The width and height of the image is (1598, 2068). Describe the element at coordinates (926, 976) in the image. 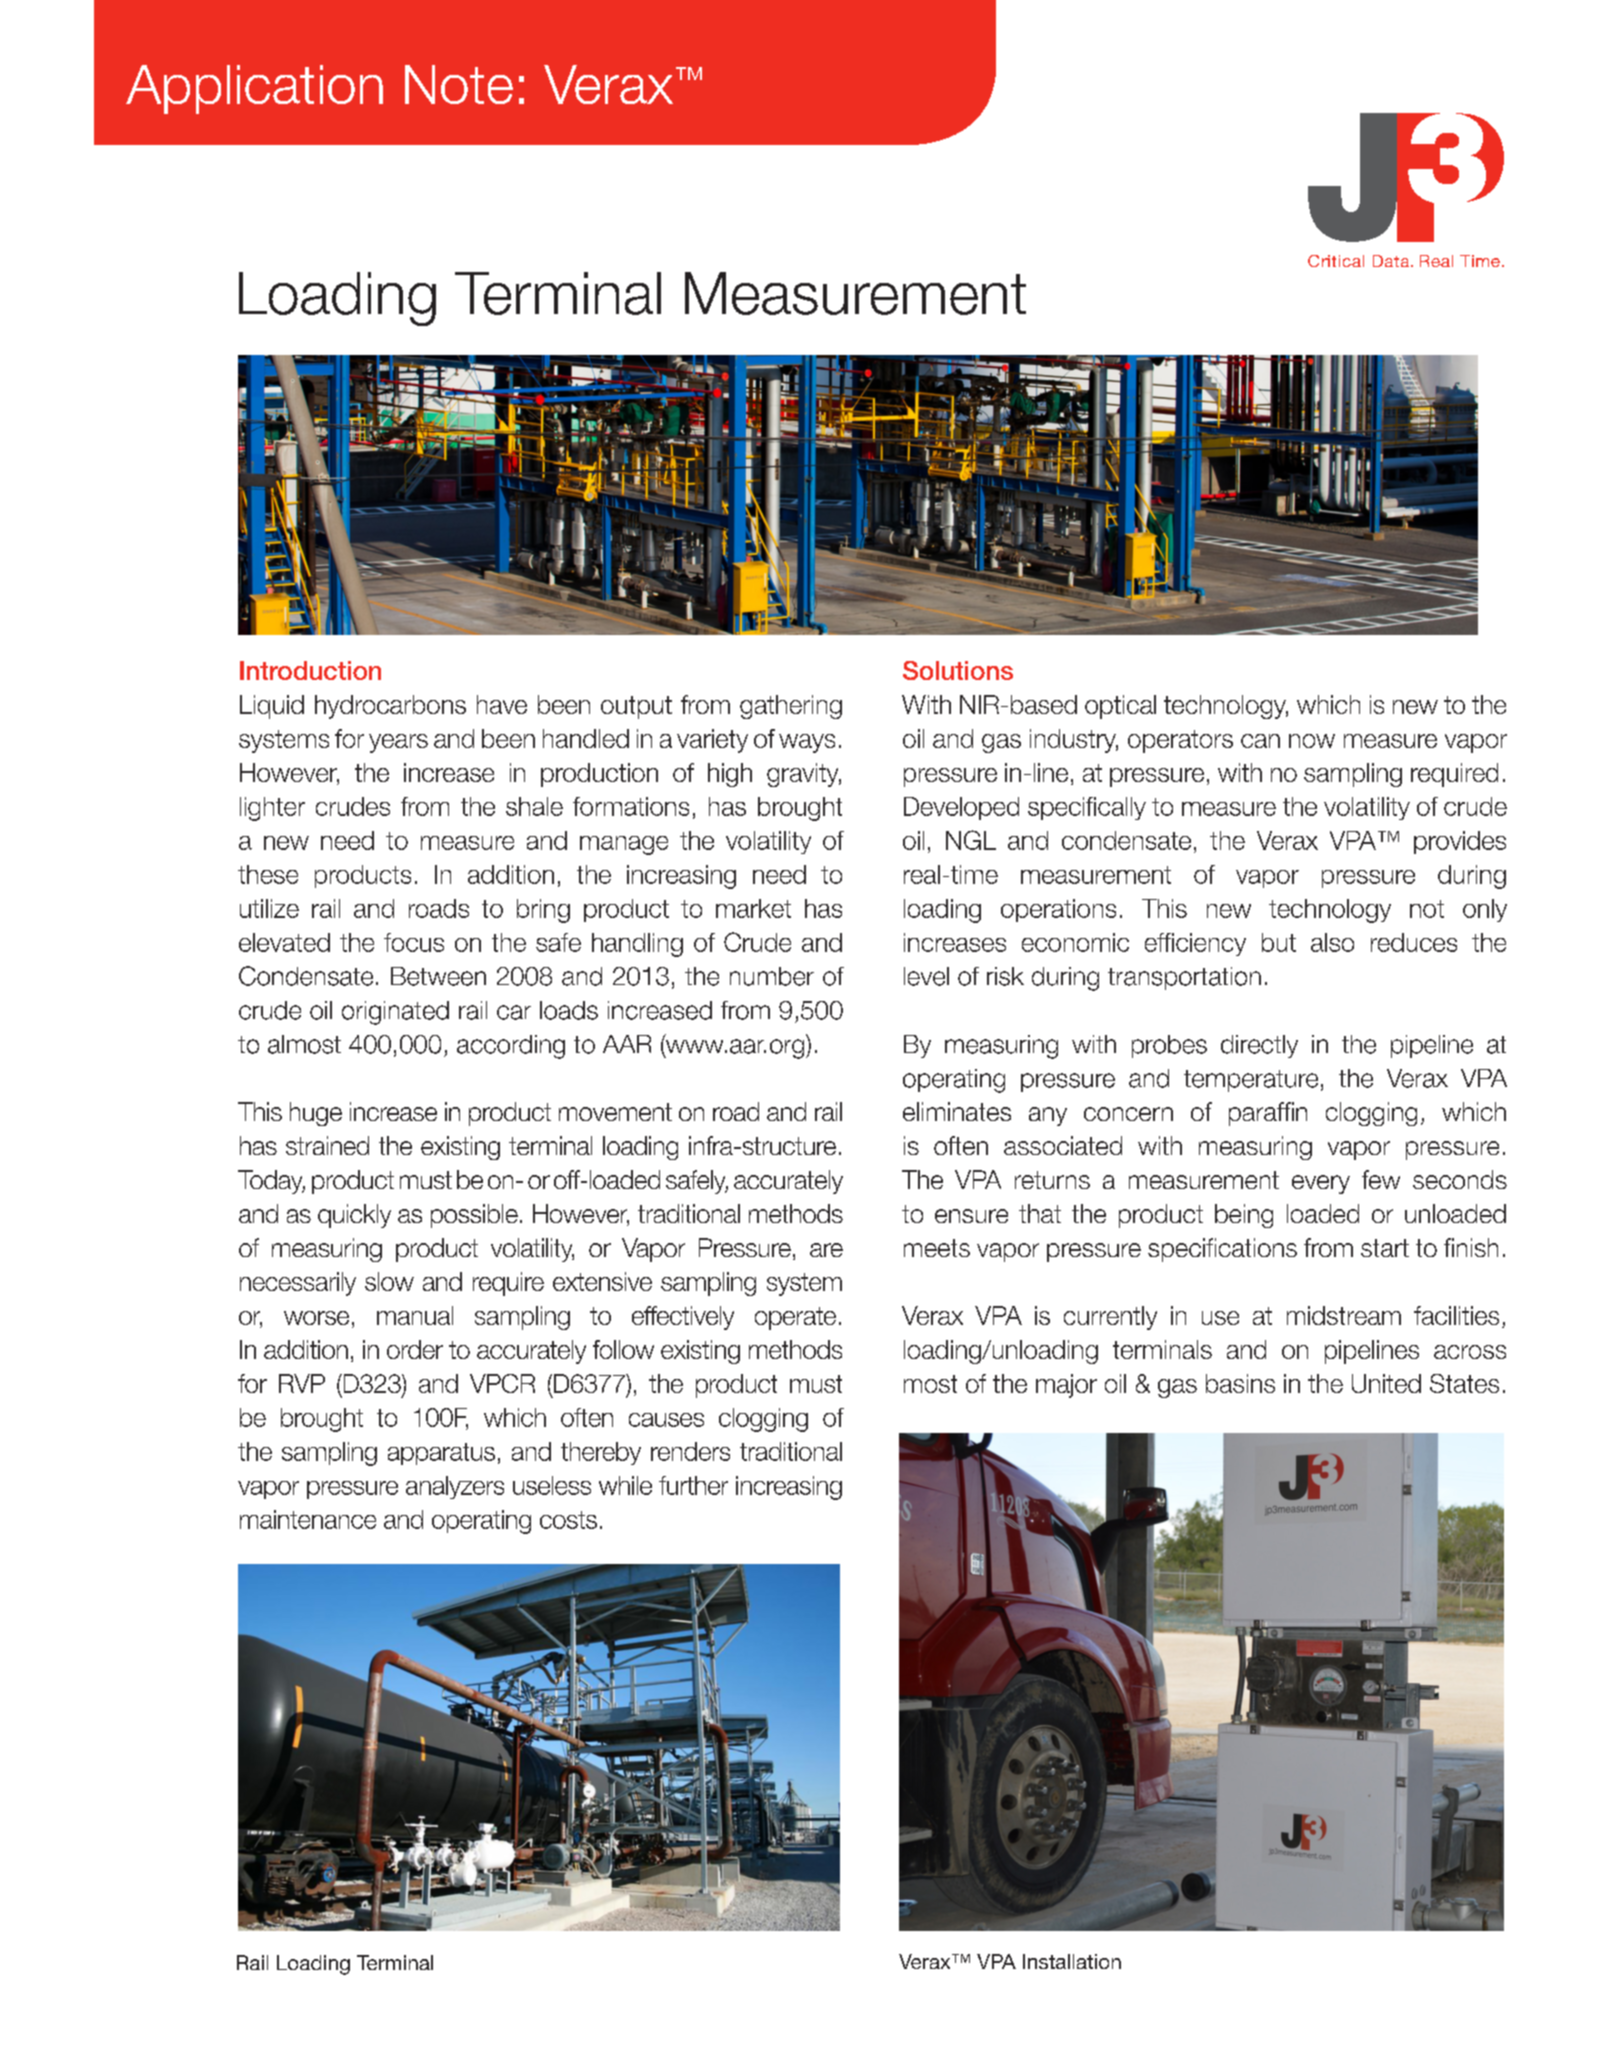

I see `level` at that location.
